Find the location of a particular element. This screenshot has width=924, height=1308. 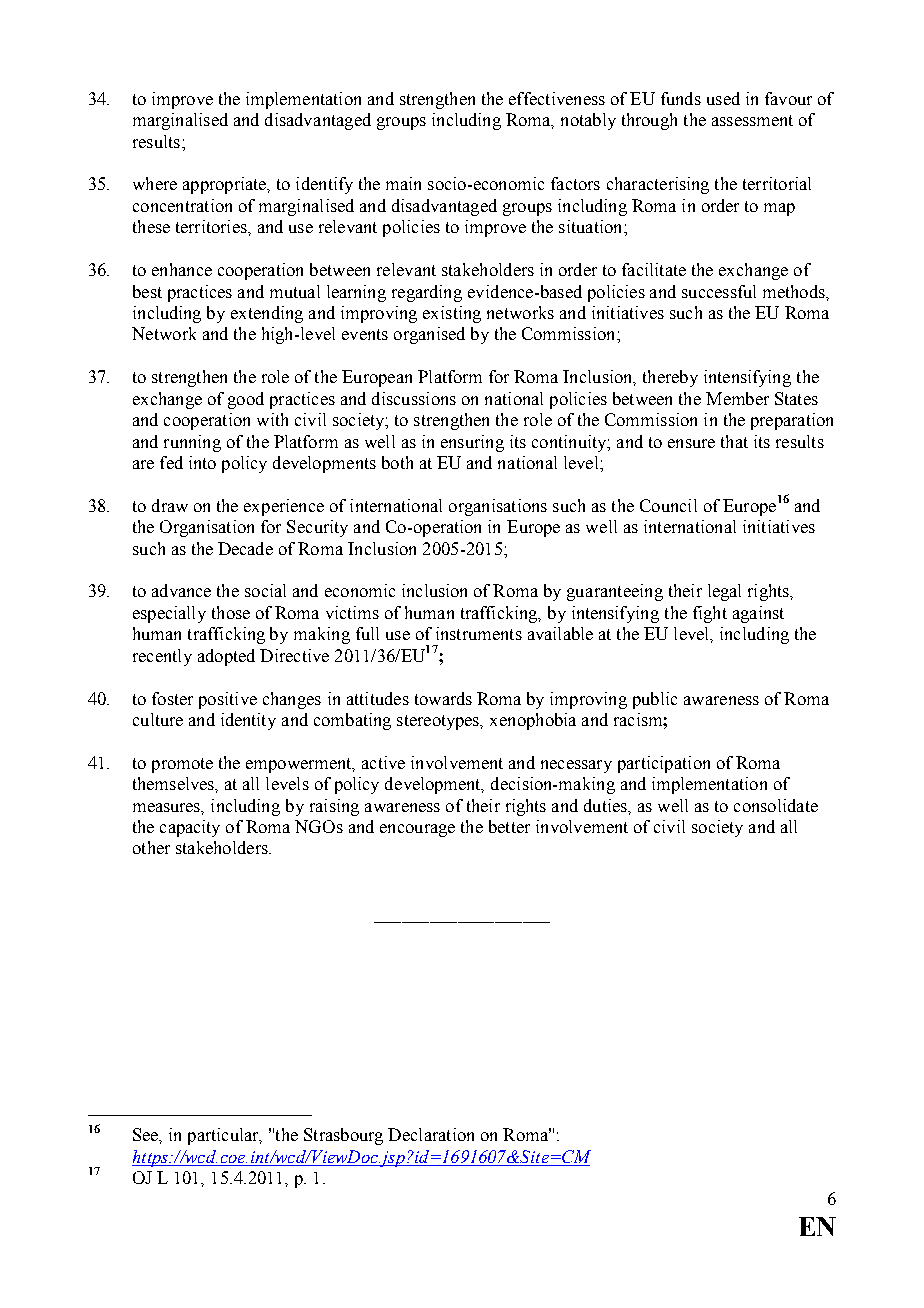

particular is located at coordinates (224, 1136).
